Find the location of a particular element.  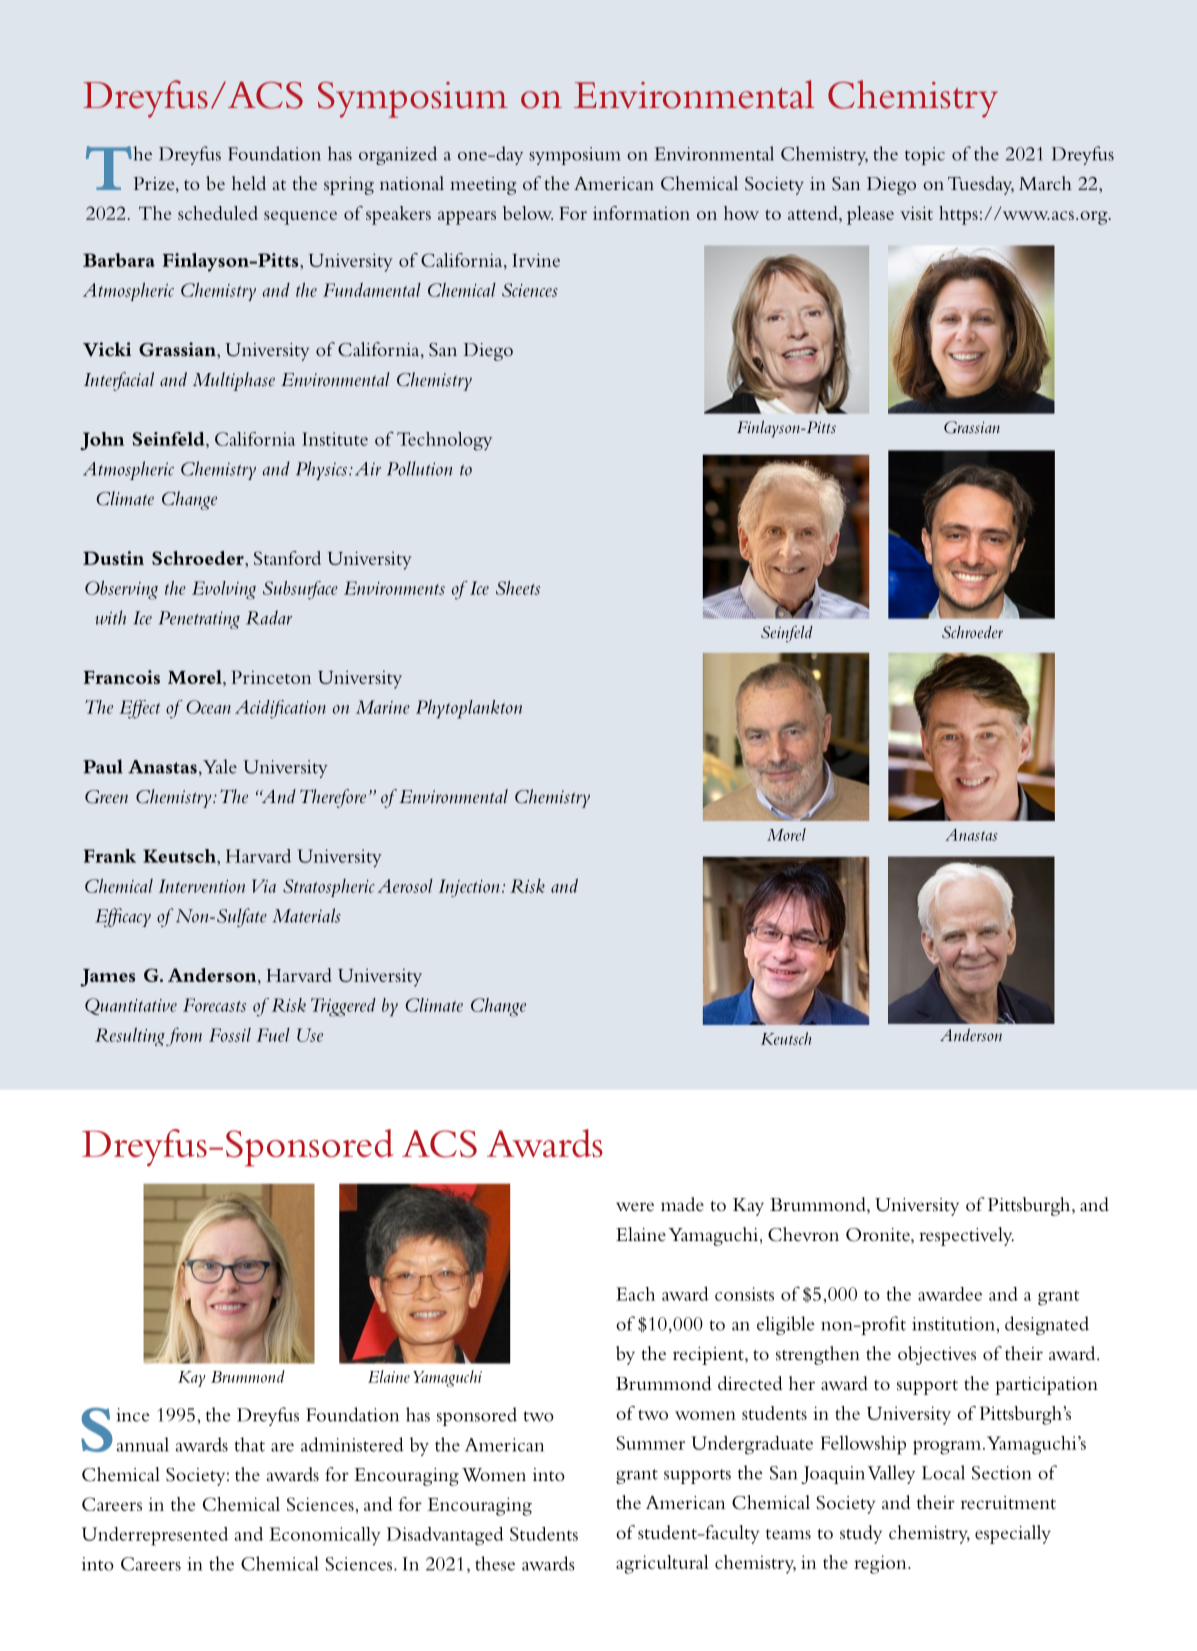

Underrepresented is located at coordinates (155, 1536).
